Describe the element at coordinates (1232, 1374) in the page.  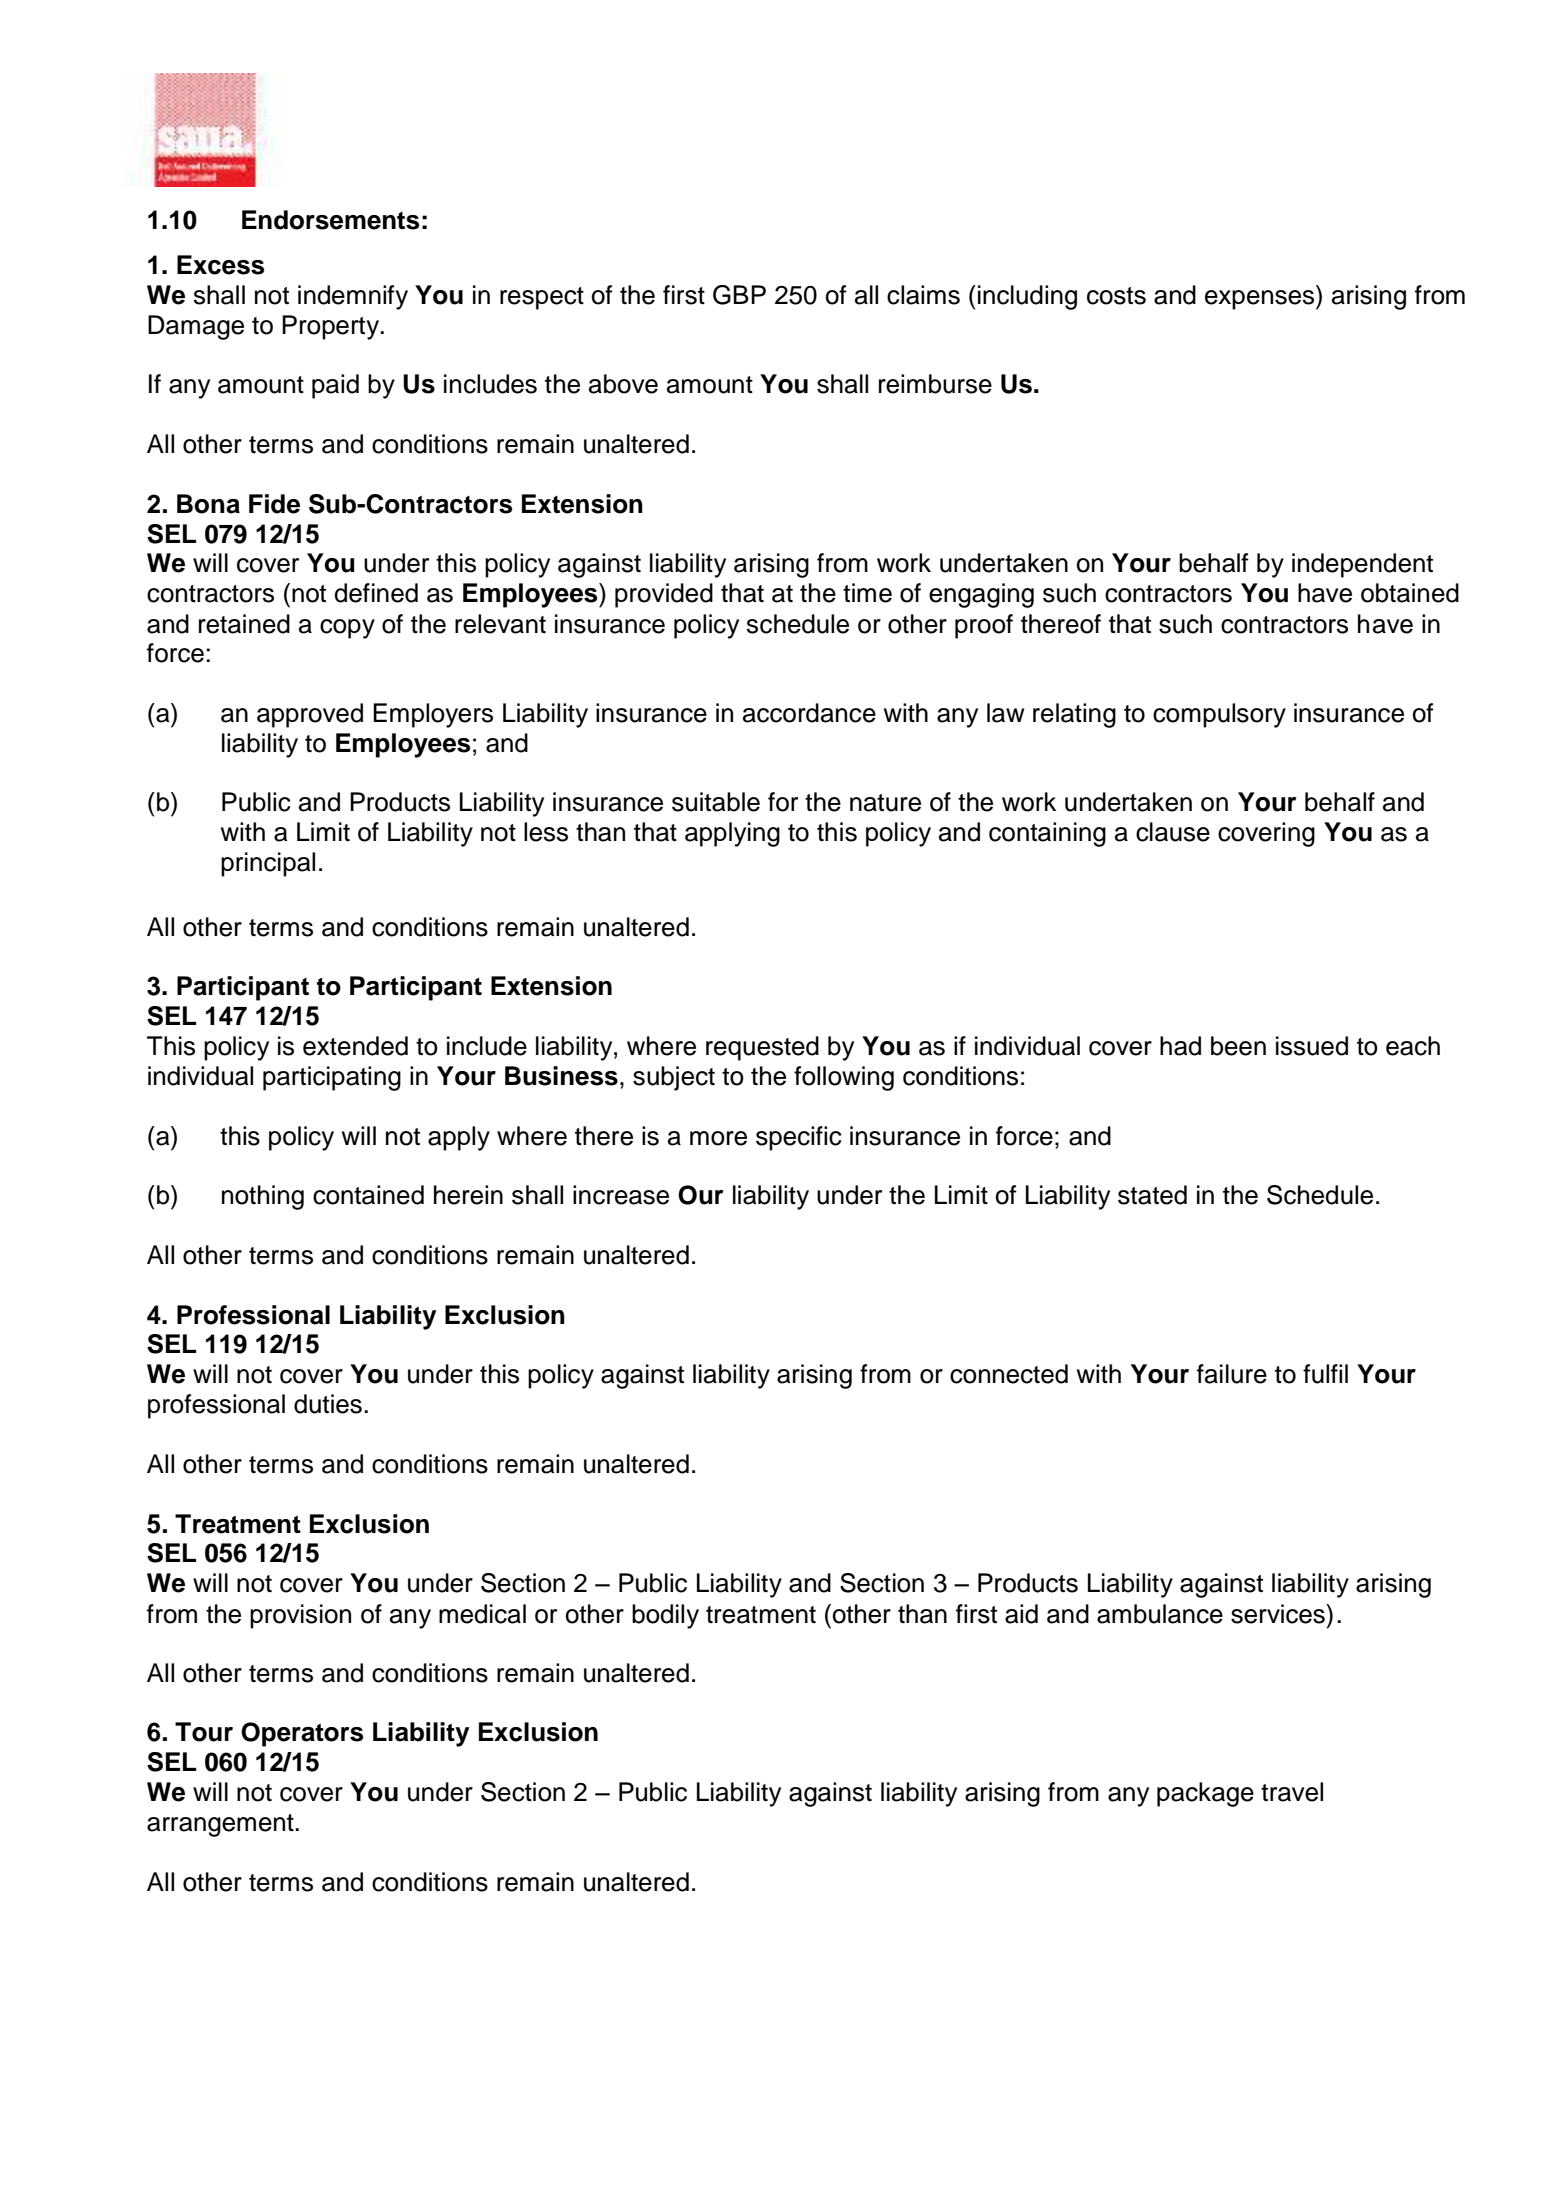
I see `failure` at that location.
